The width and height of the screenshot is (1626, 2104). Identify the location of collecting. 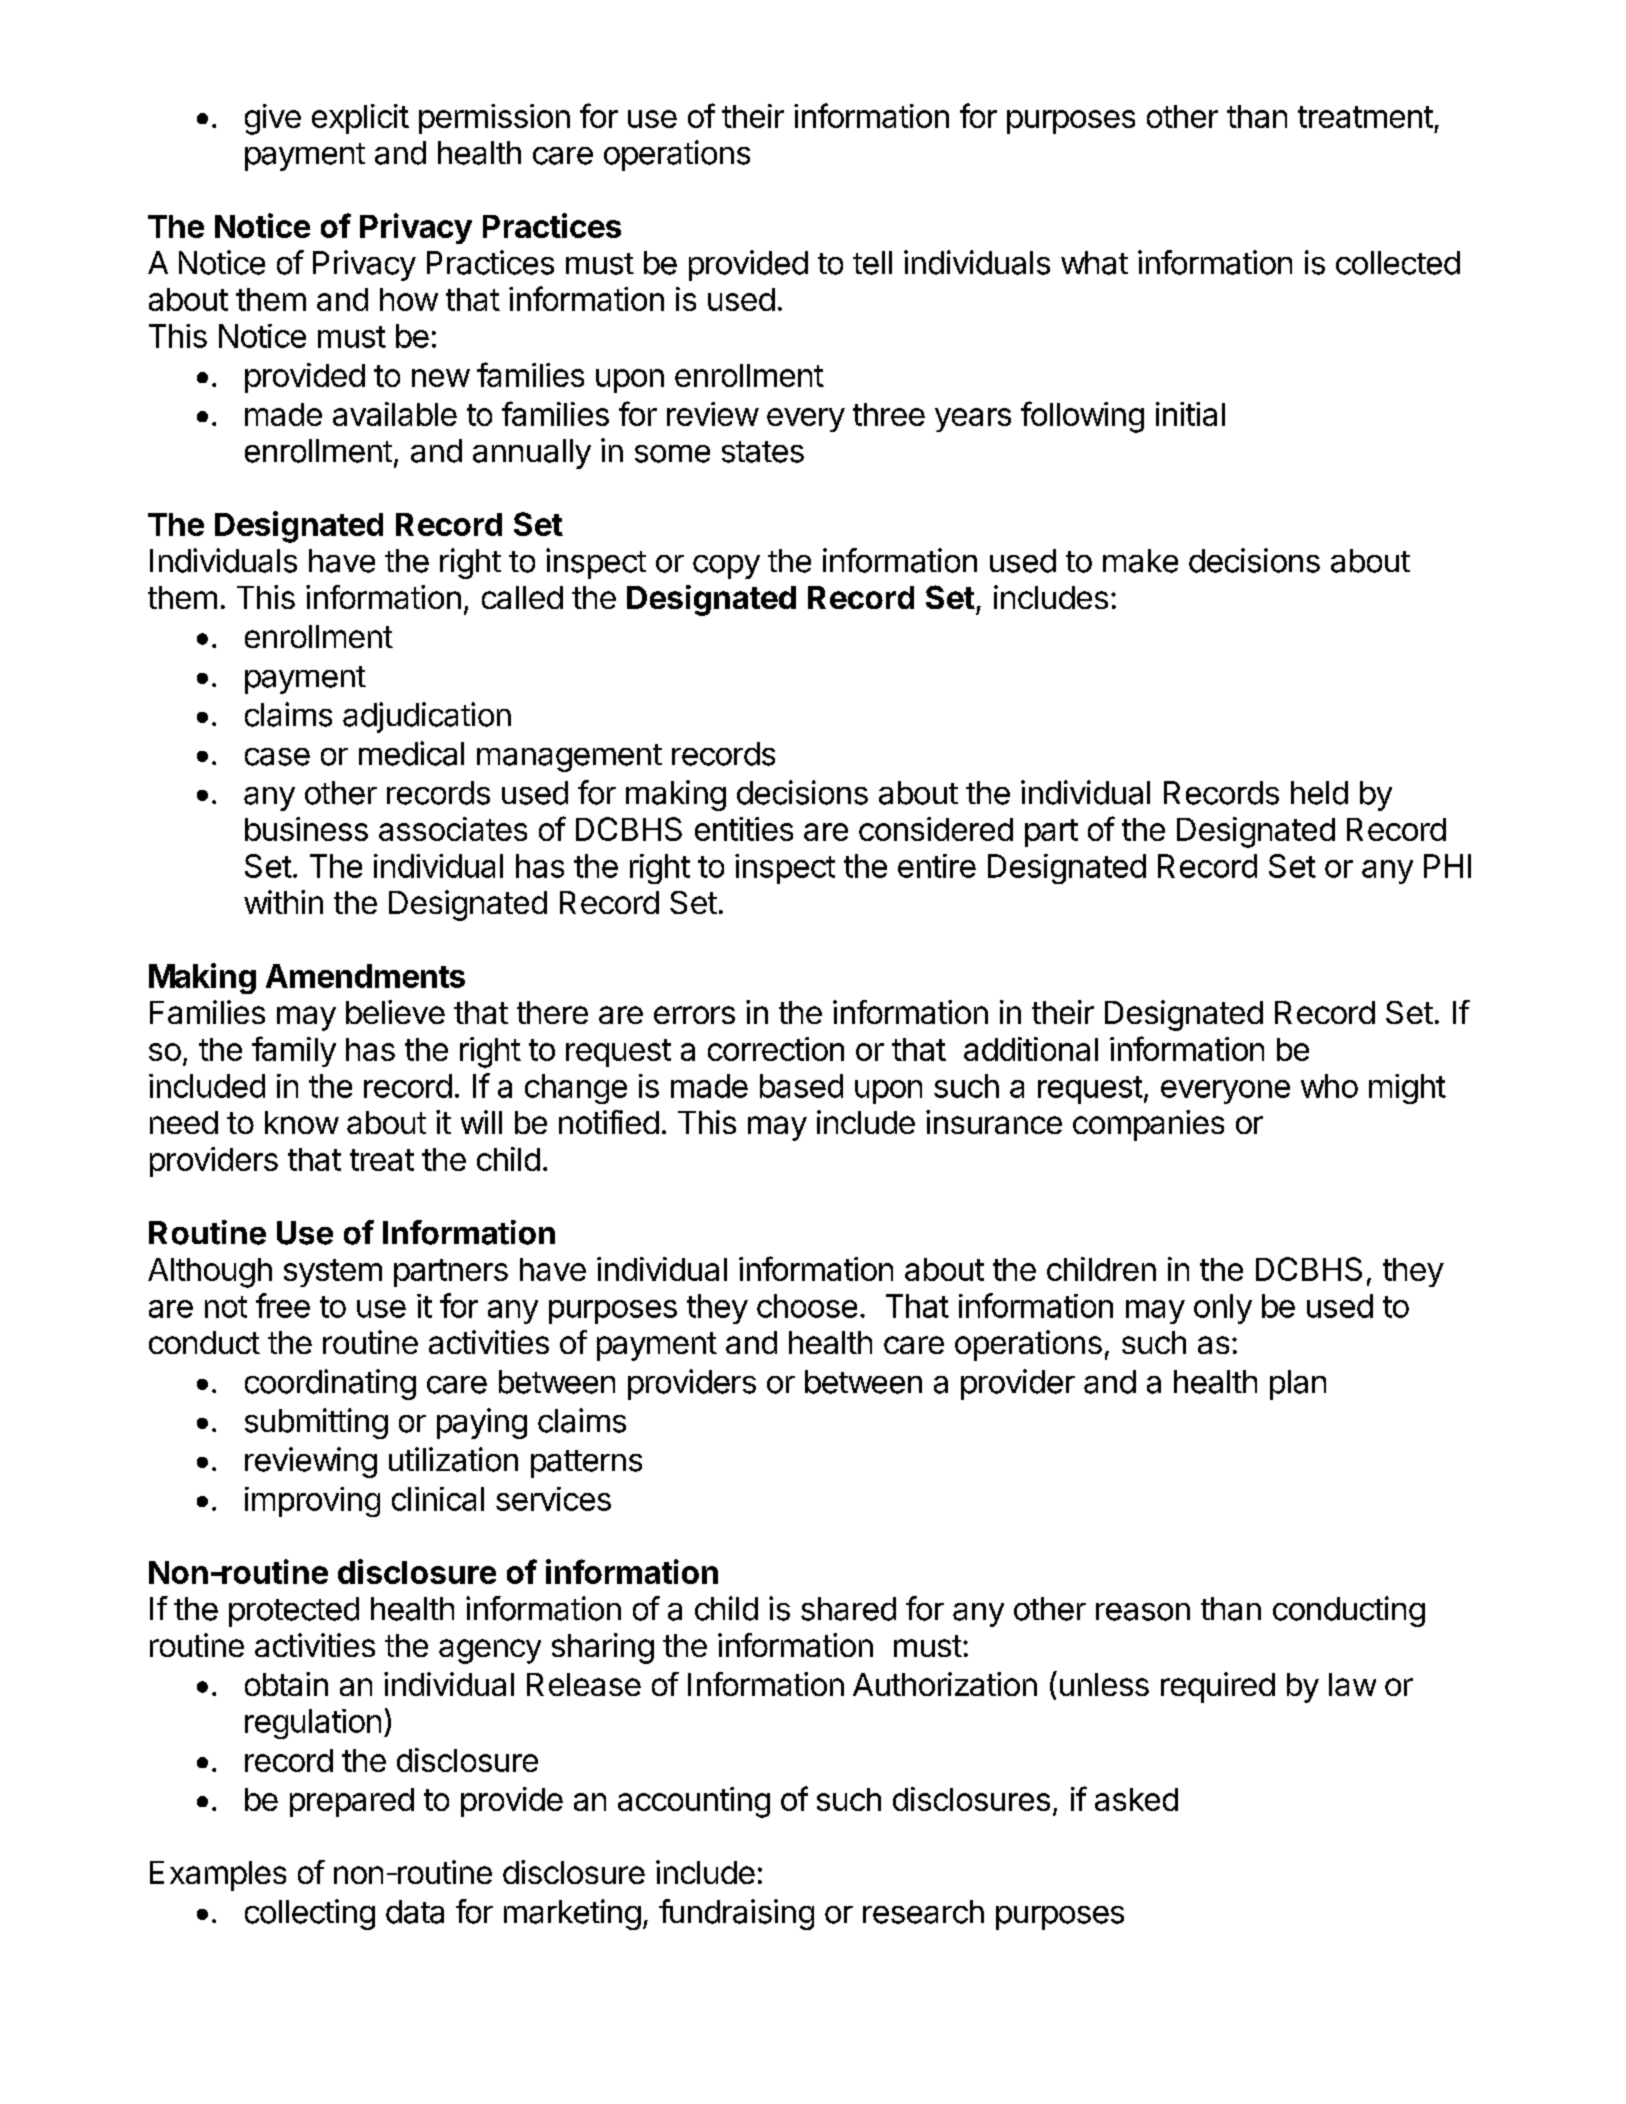
(310, 1914).
